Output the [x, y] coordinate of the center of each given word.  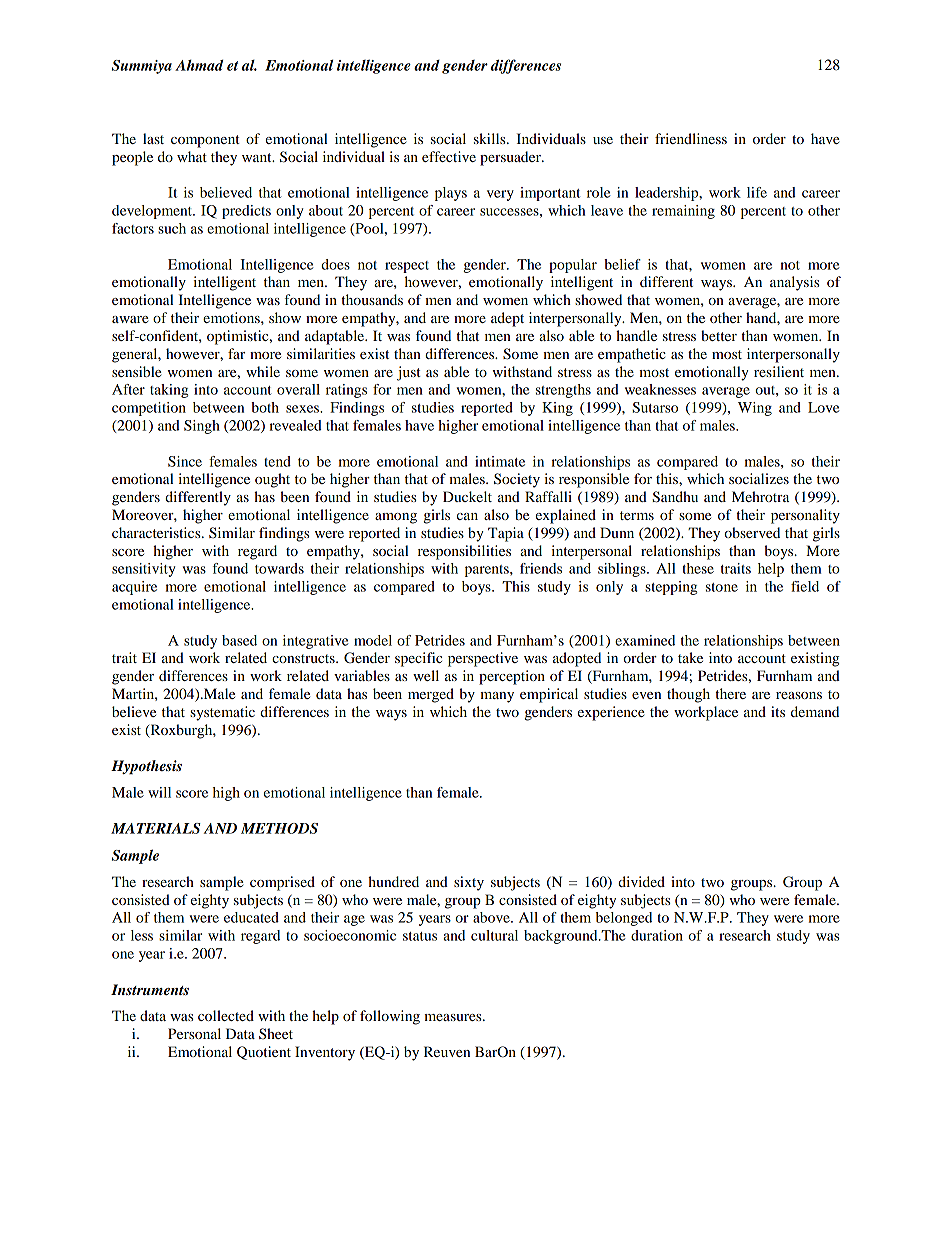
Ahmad [199, 65]
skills [491, 138]
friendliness [691, 138]
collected [226, 1015]
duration [657, 935]
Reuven [447, 1051]
